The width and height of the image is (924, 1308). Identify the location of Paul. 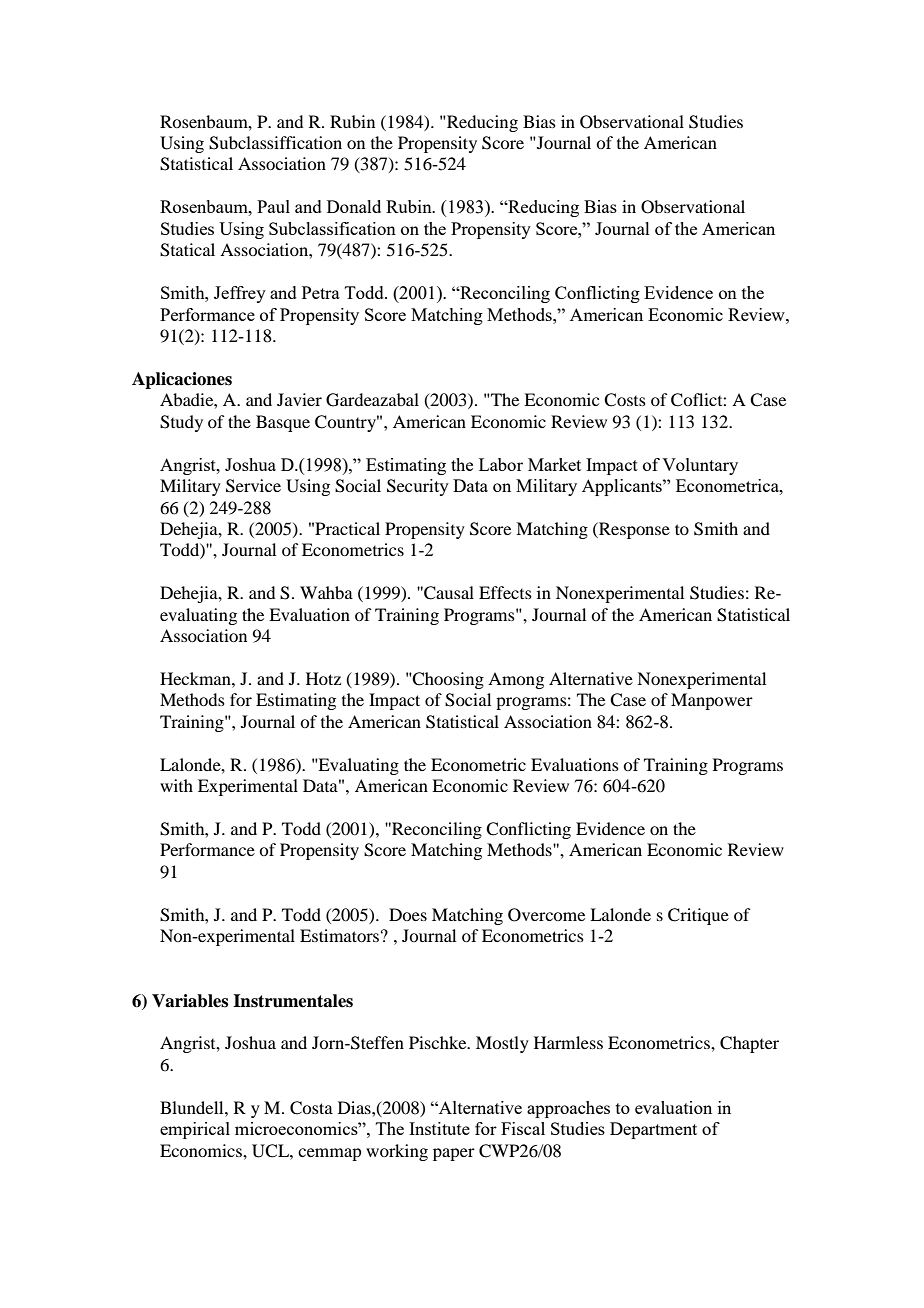
(273, 206).
